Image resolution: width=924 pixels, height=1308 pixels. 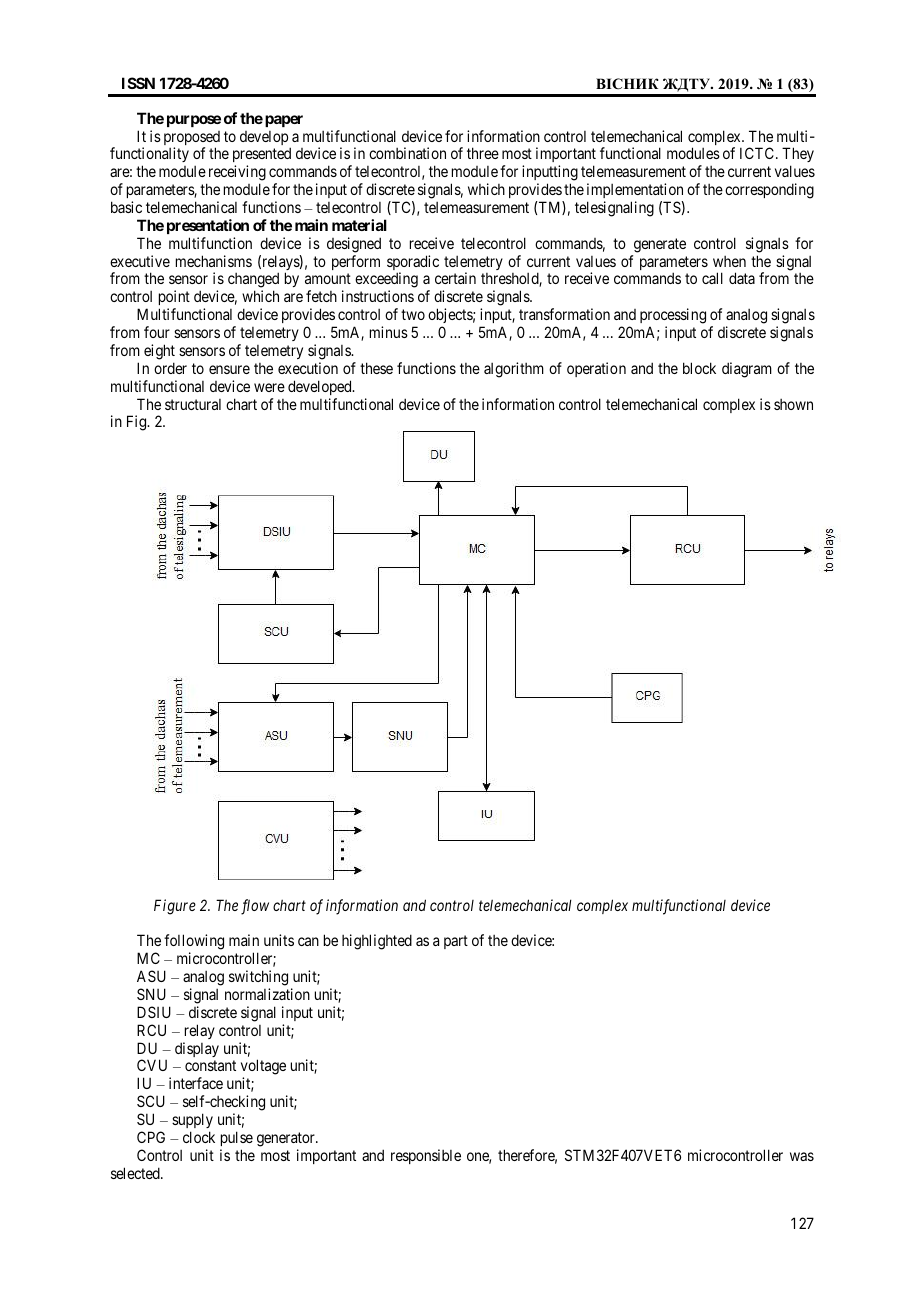 I want to click on shown, so click(x=793, y=404).
